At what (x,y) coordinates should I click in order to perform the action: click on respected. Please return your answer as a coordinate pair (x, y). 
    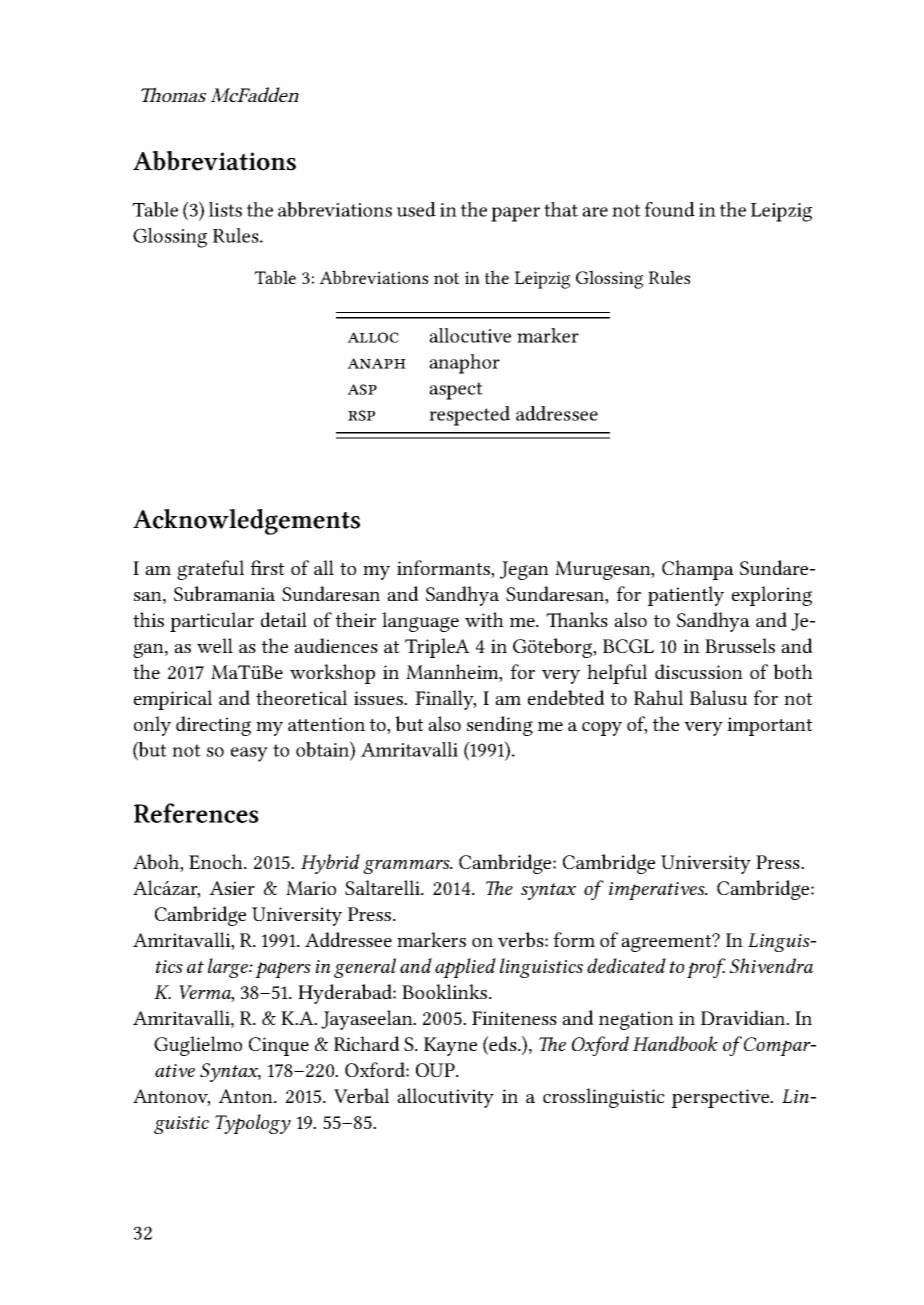
    Looking at the image, I should click on (469, 416).
